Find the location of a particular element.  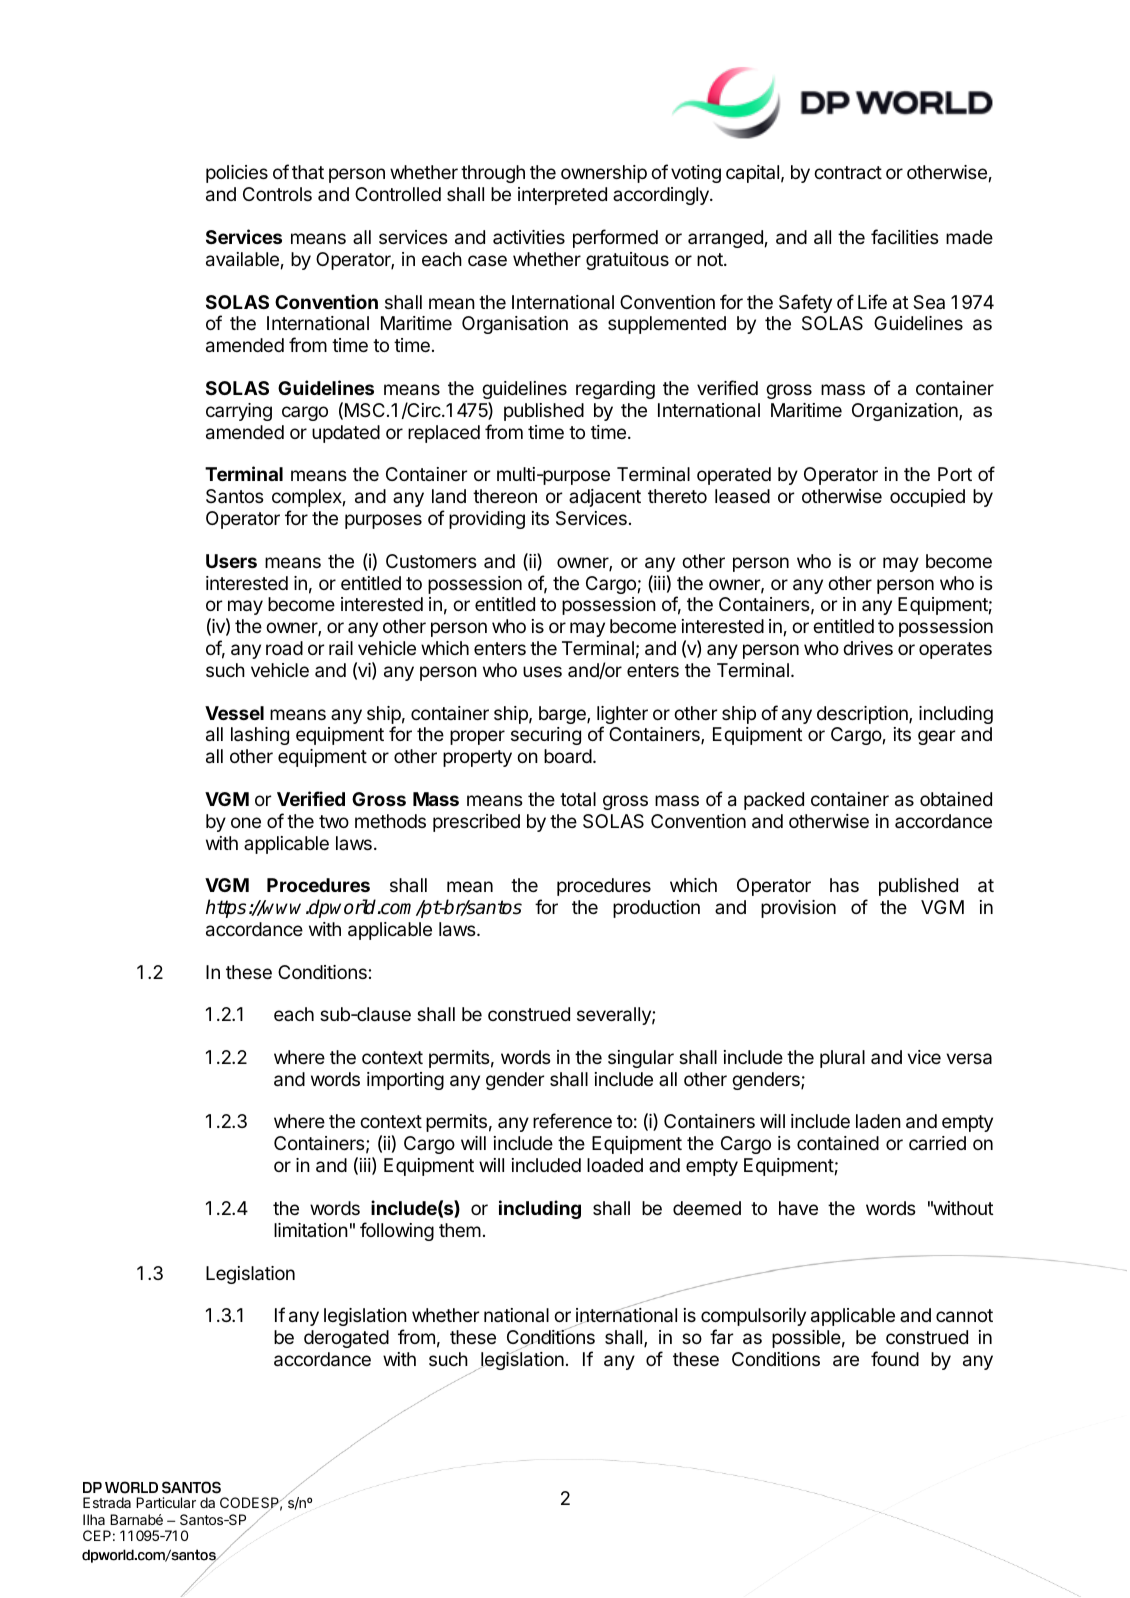

one is located at coordinates (246, 822).
